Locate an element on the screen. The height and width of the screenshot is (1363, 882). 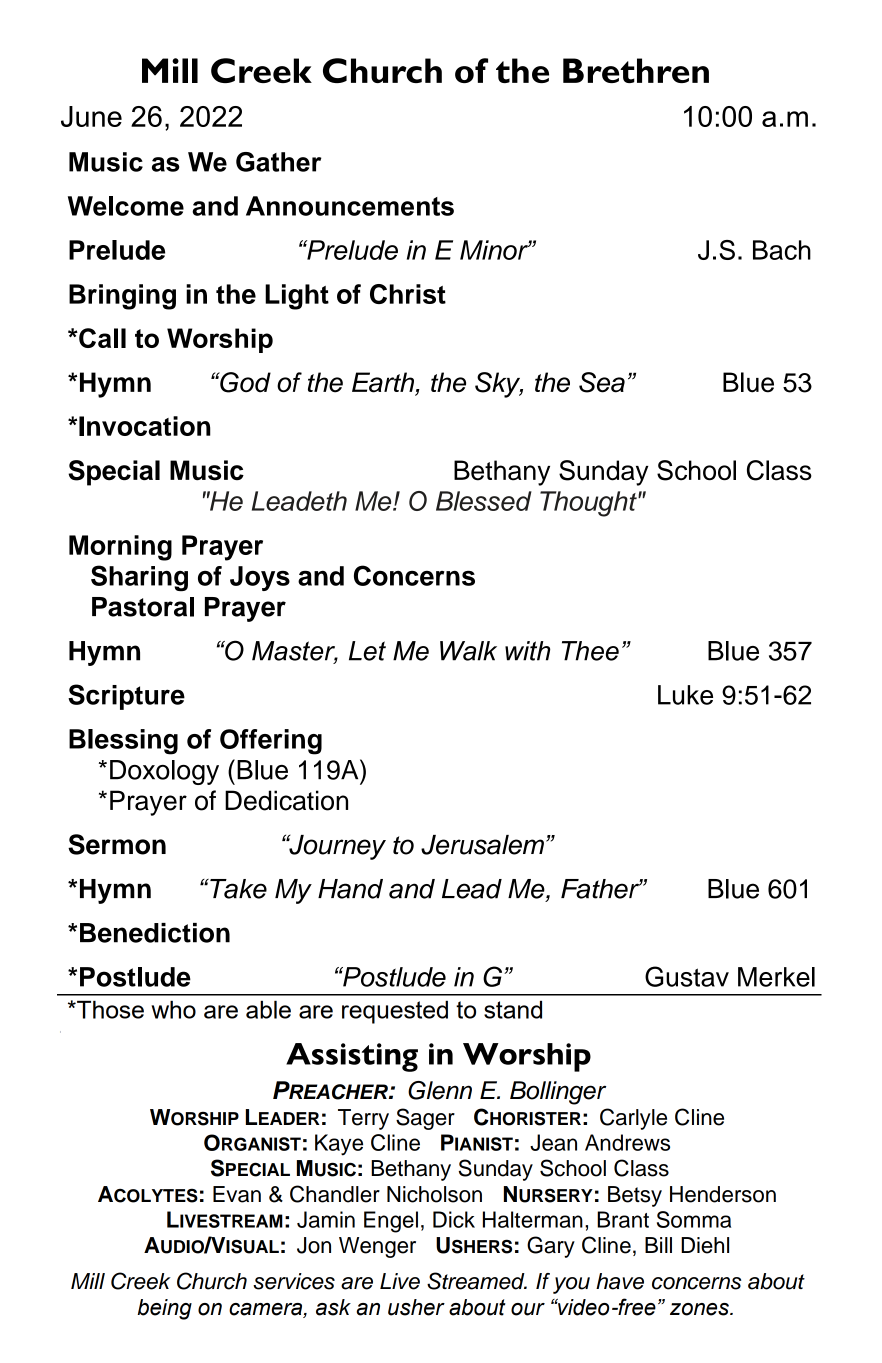
June is located at coordinates (91, 116).
